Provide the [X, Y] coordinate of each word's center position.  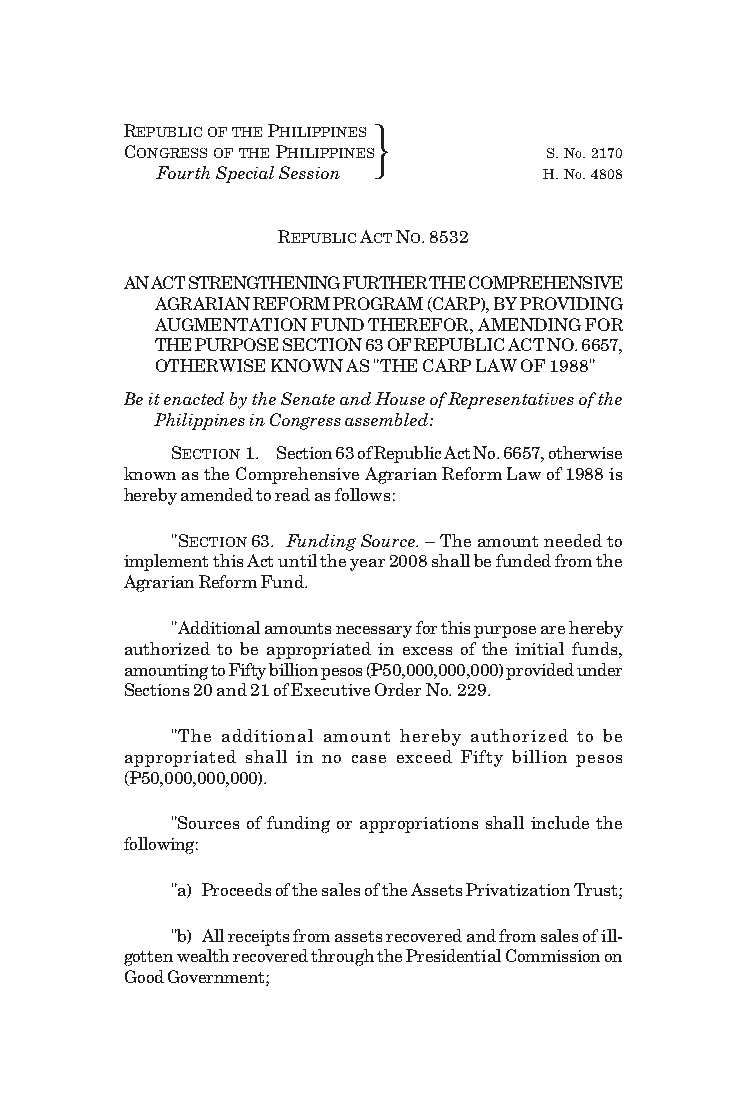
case [369, 759]
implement [166, 562]
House [400, 398]
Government [217, 978]
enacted [194, 398]
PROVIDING [571, 303]
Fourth [183, 172]
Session [309, 172]
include [560, 822]
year [367, 565]
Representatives [511, 400]
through [342, 957]
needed [573, 540]
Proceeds [236, 889]
